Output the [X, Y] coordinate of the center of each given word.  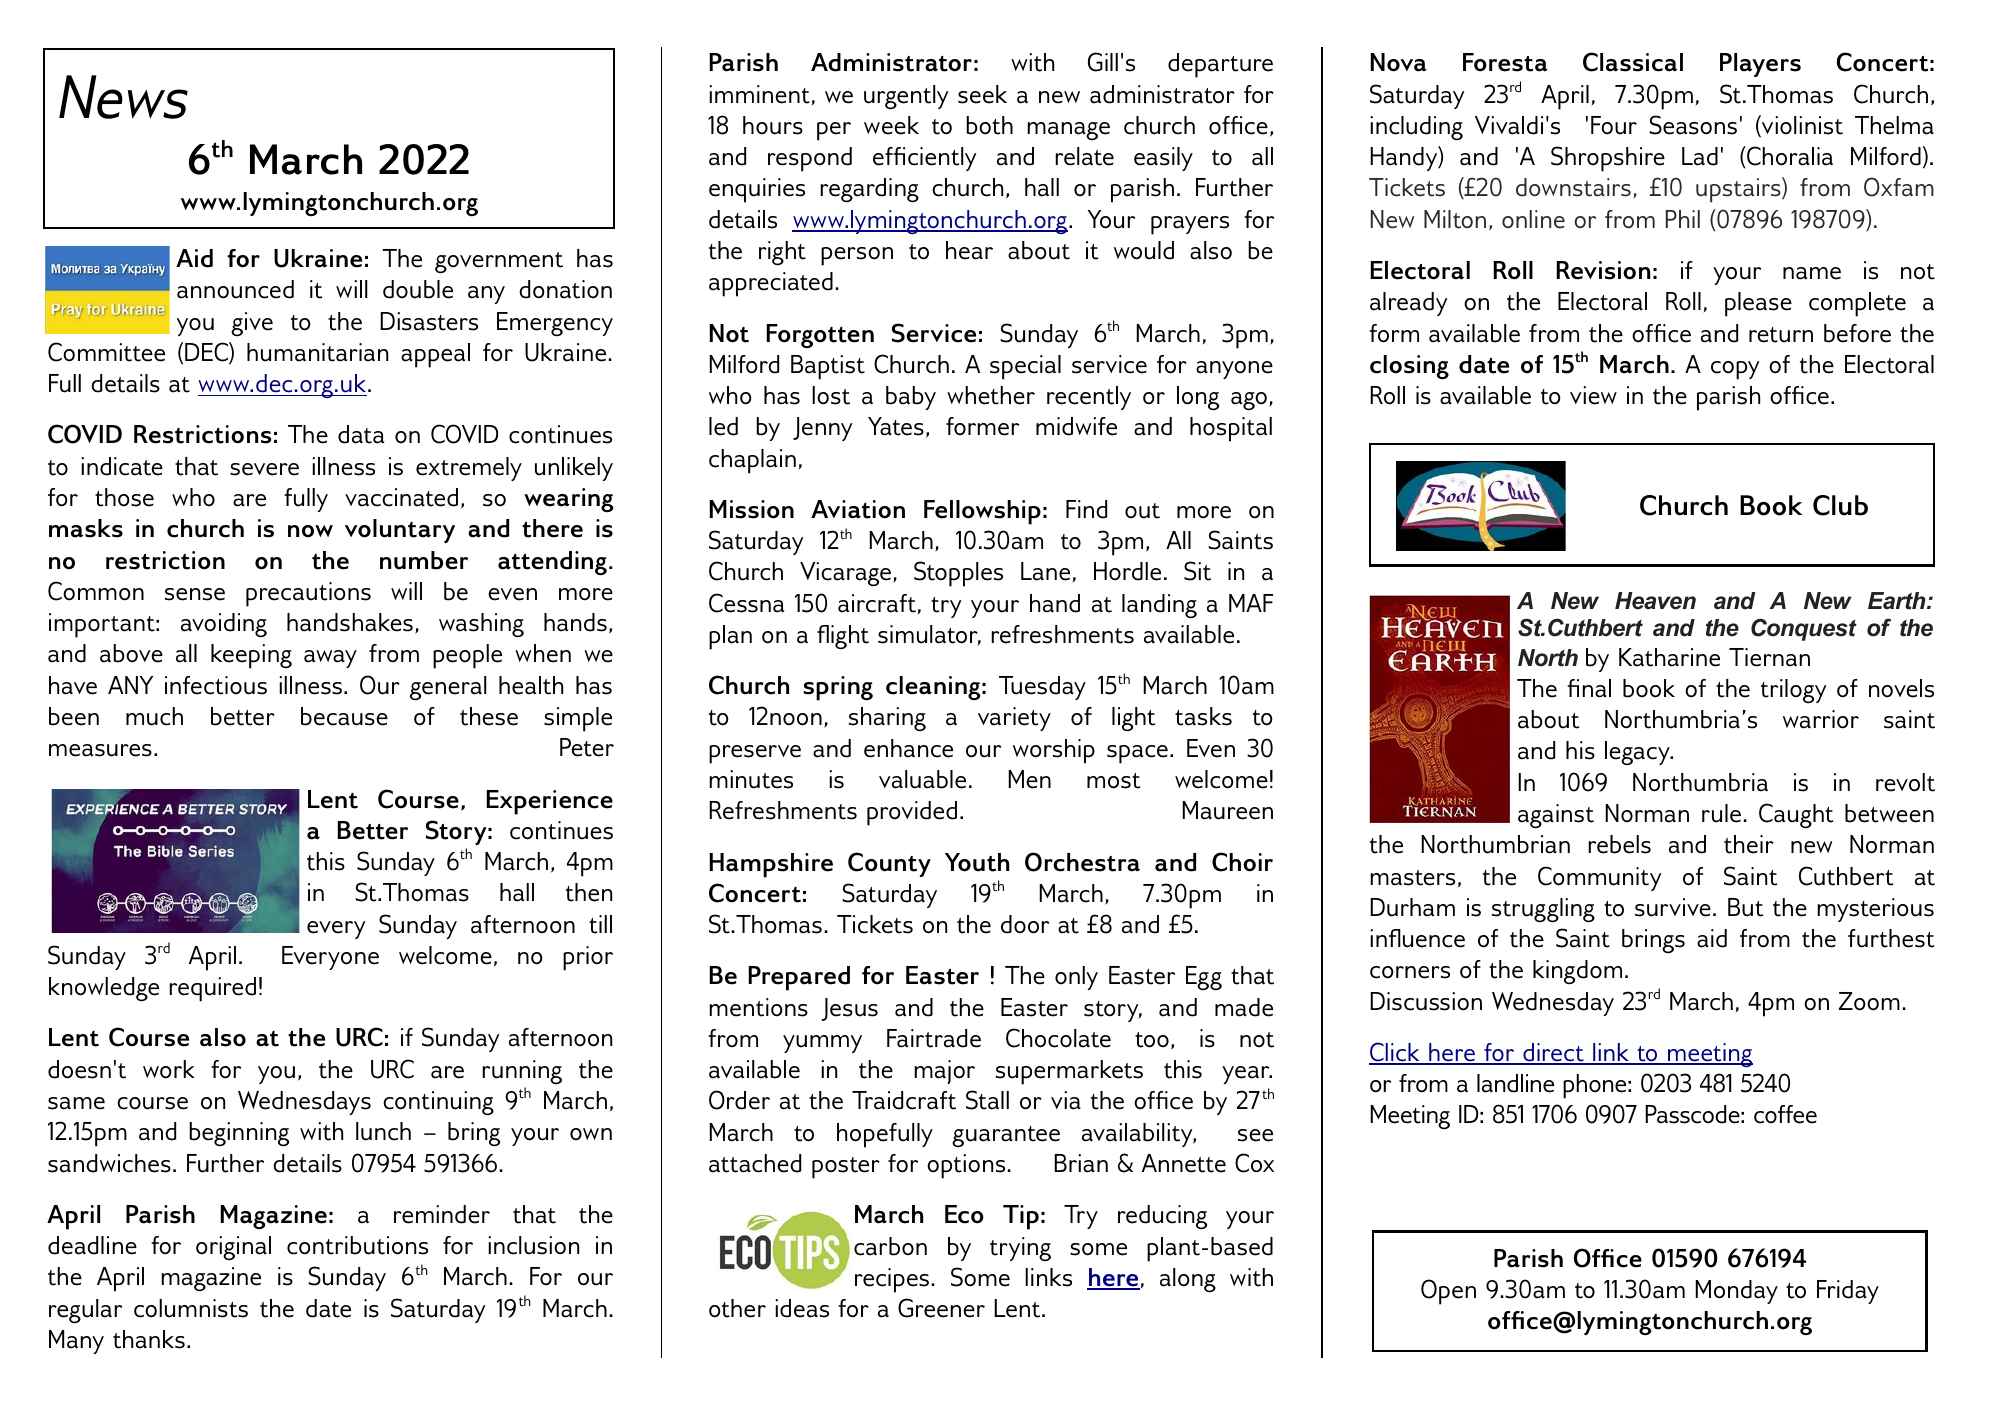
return [1781, 335]
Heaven [1655, 601]
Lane [1045, 571]
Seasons [1693, 125]
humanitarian [317, 352]
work [169, 1069]
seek [982, 94]
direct [1553, 1053]
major [944, 1072]
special [1025, 367]
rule [1721, 813]
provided [912, 813]
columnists [191, 1308]
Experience [549, 802]
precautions [308, 594]
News [123, 97]
